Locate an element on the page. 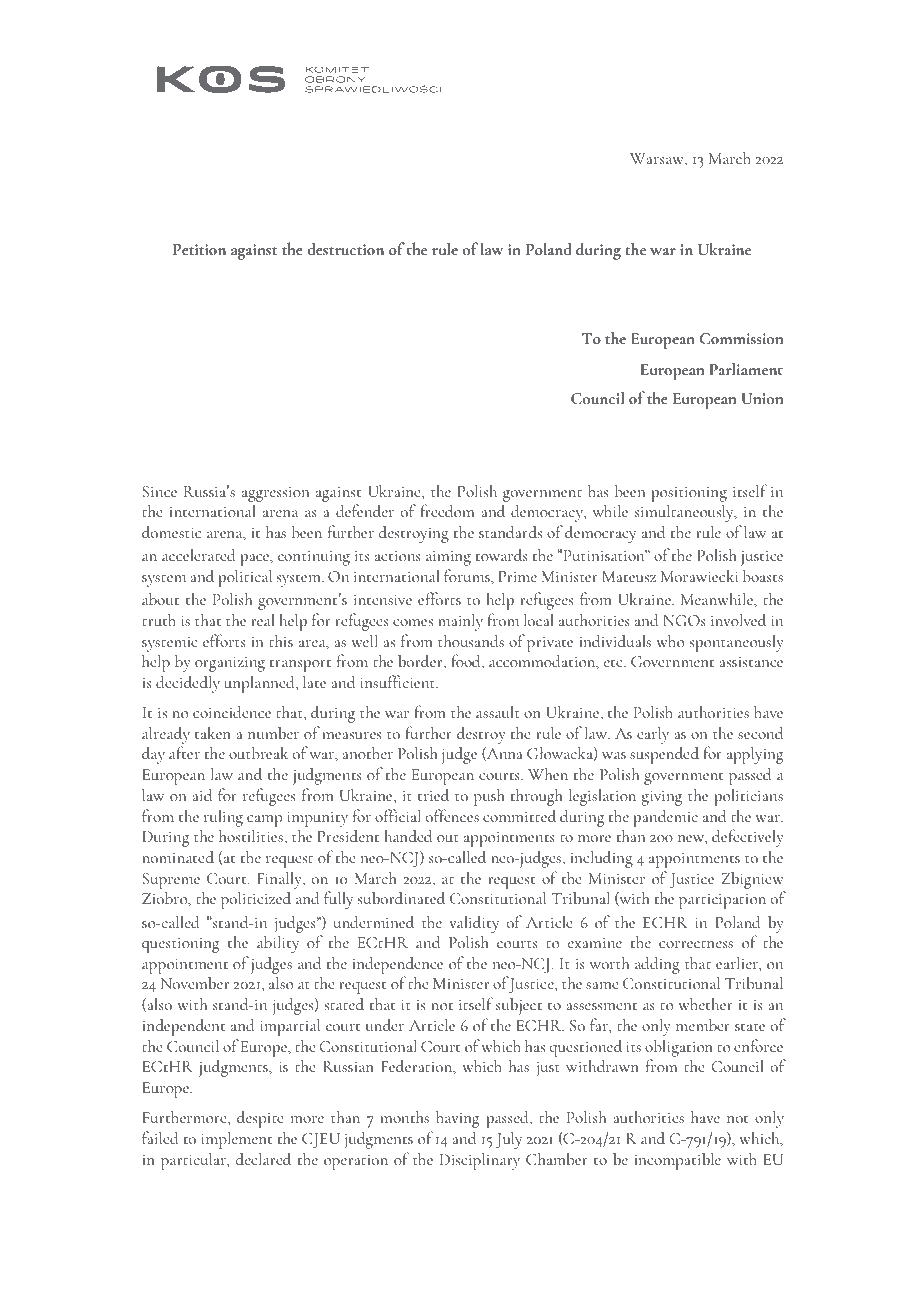 This image has height=1308, width=924. validity is located at coordinates (474, 924).
